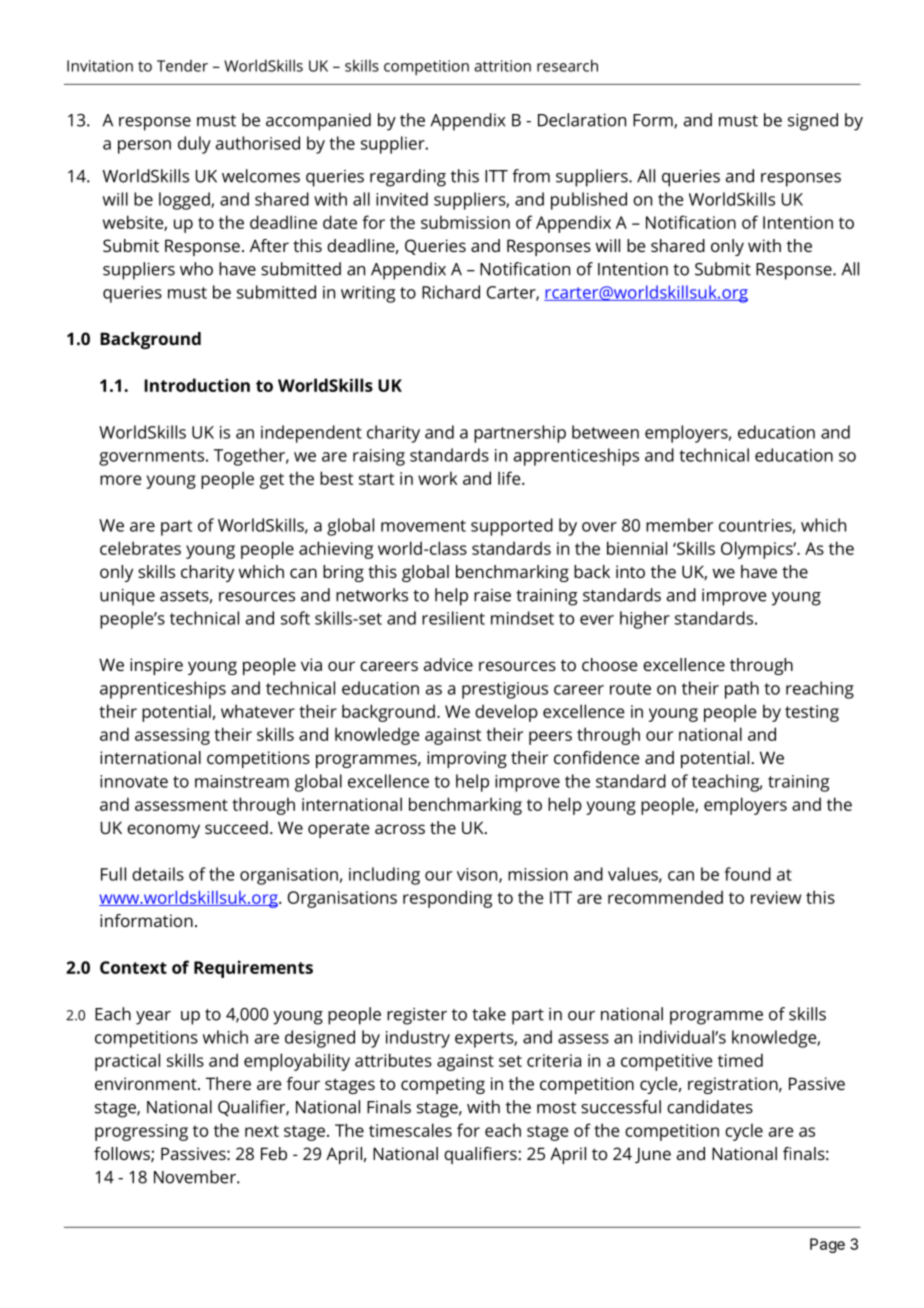 The image size is (924, 1308). Describe the element at coordinates (742, 690) in the screenshot. I see `path` at that location.
